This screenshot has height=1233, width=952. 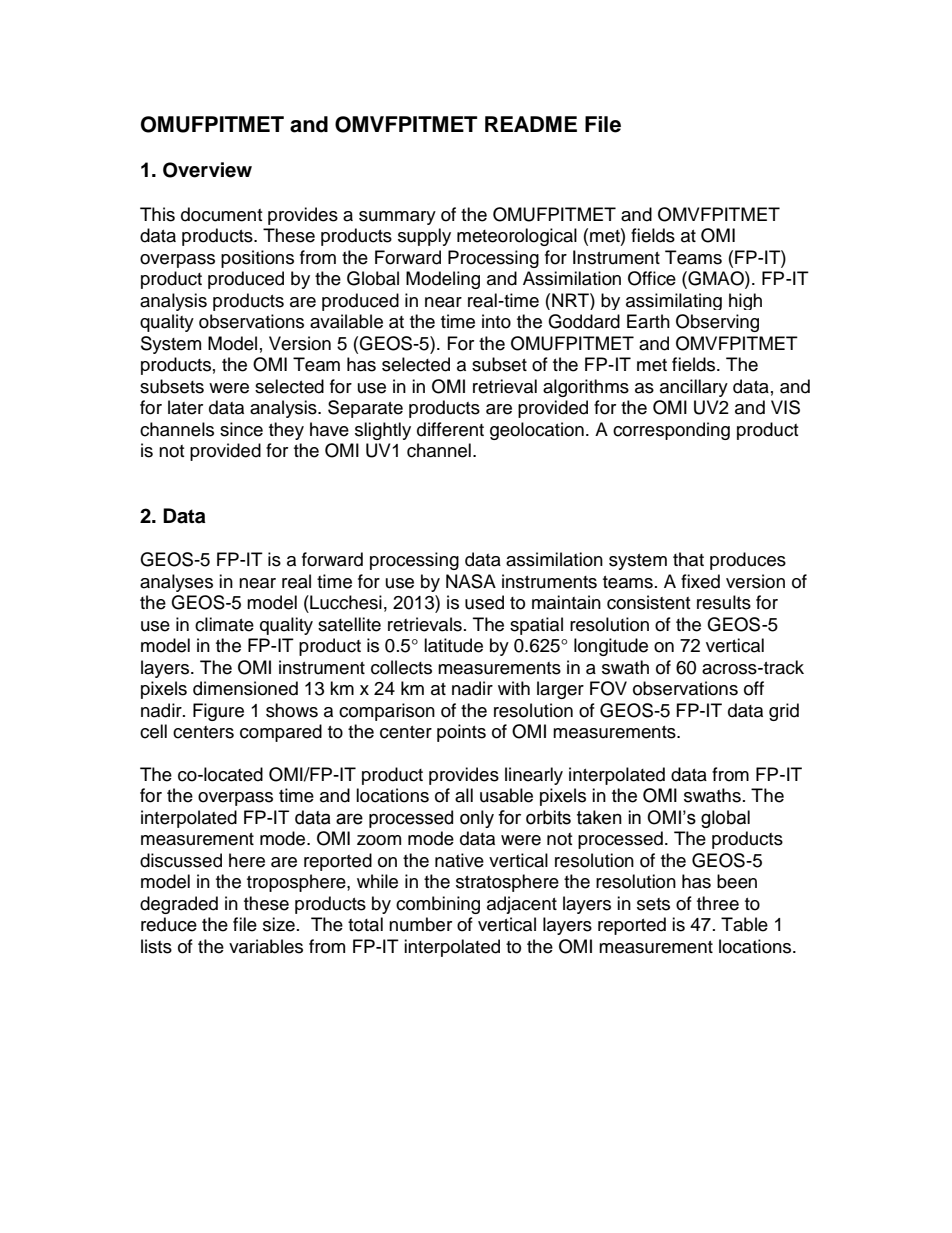 What do you see at coordinates (245, 688) in the screenshot?
I see `dimensioned` at bounding box center [245, 688].
